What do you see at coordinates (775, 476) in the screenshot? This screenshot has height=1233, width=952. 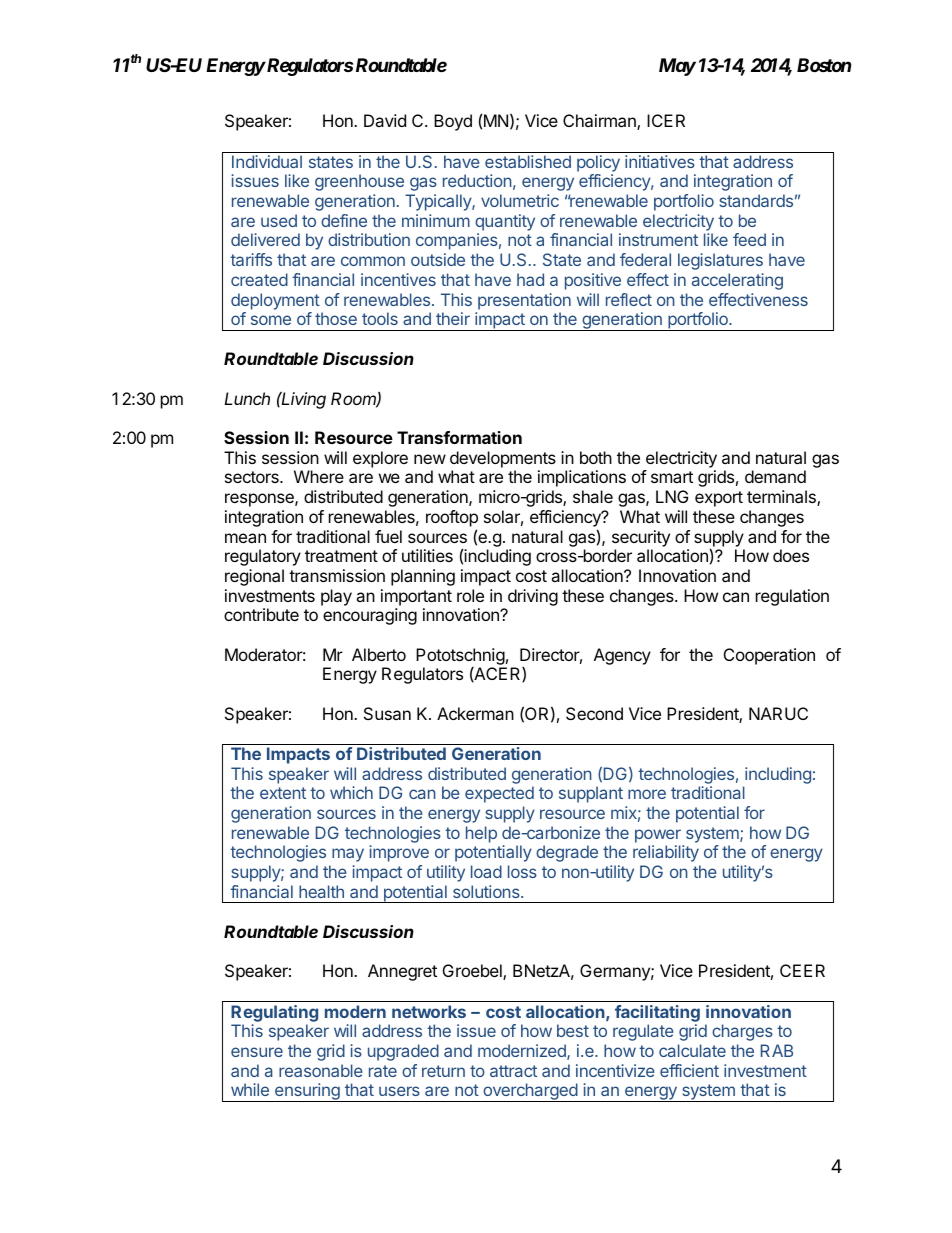 I see `demand` at bounding box center [775, 476].
